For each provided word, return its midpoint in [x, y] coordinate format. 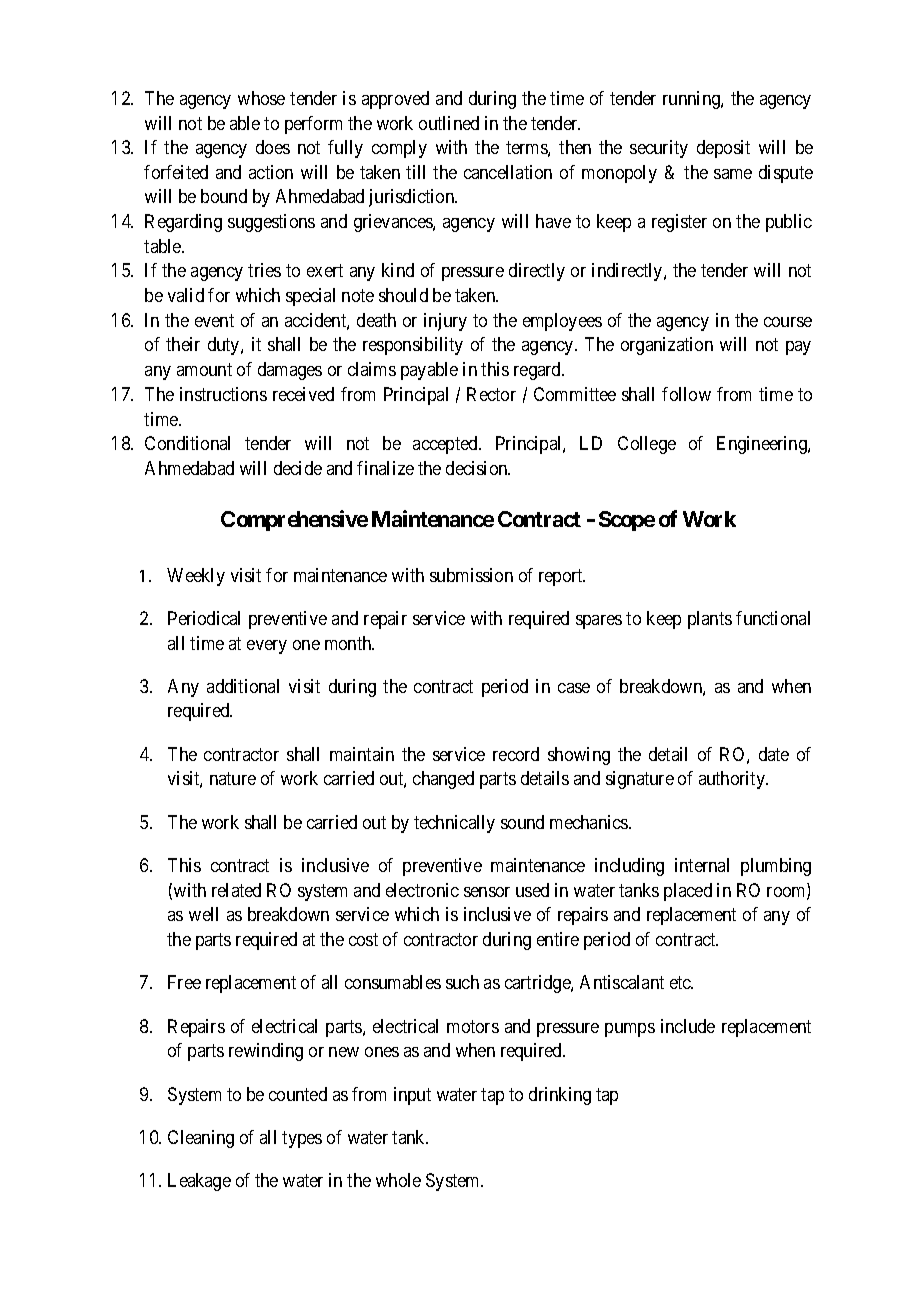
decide [298, 468]
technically [454, 824]
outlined [449, 123]
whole [398, 1180]
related [236, 890]
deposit [723, 149]
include [688, 1026]
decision [478, 468]
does [273, 147]
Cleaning [201, 1139]
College [647, 445]
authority [733, 780]
